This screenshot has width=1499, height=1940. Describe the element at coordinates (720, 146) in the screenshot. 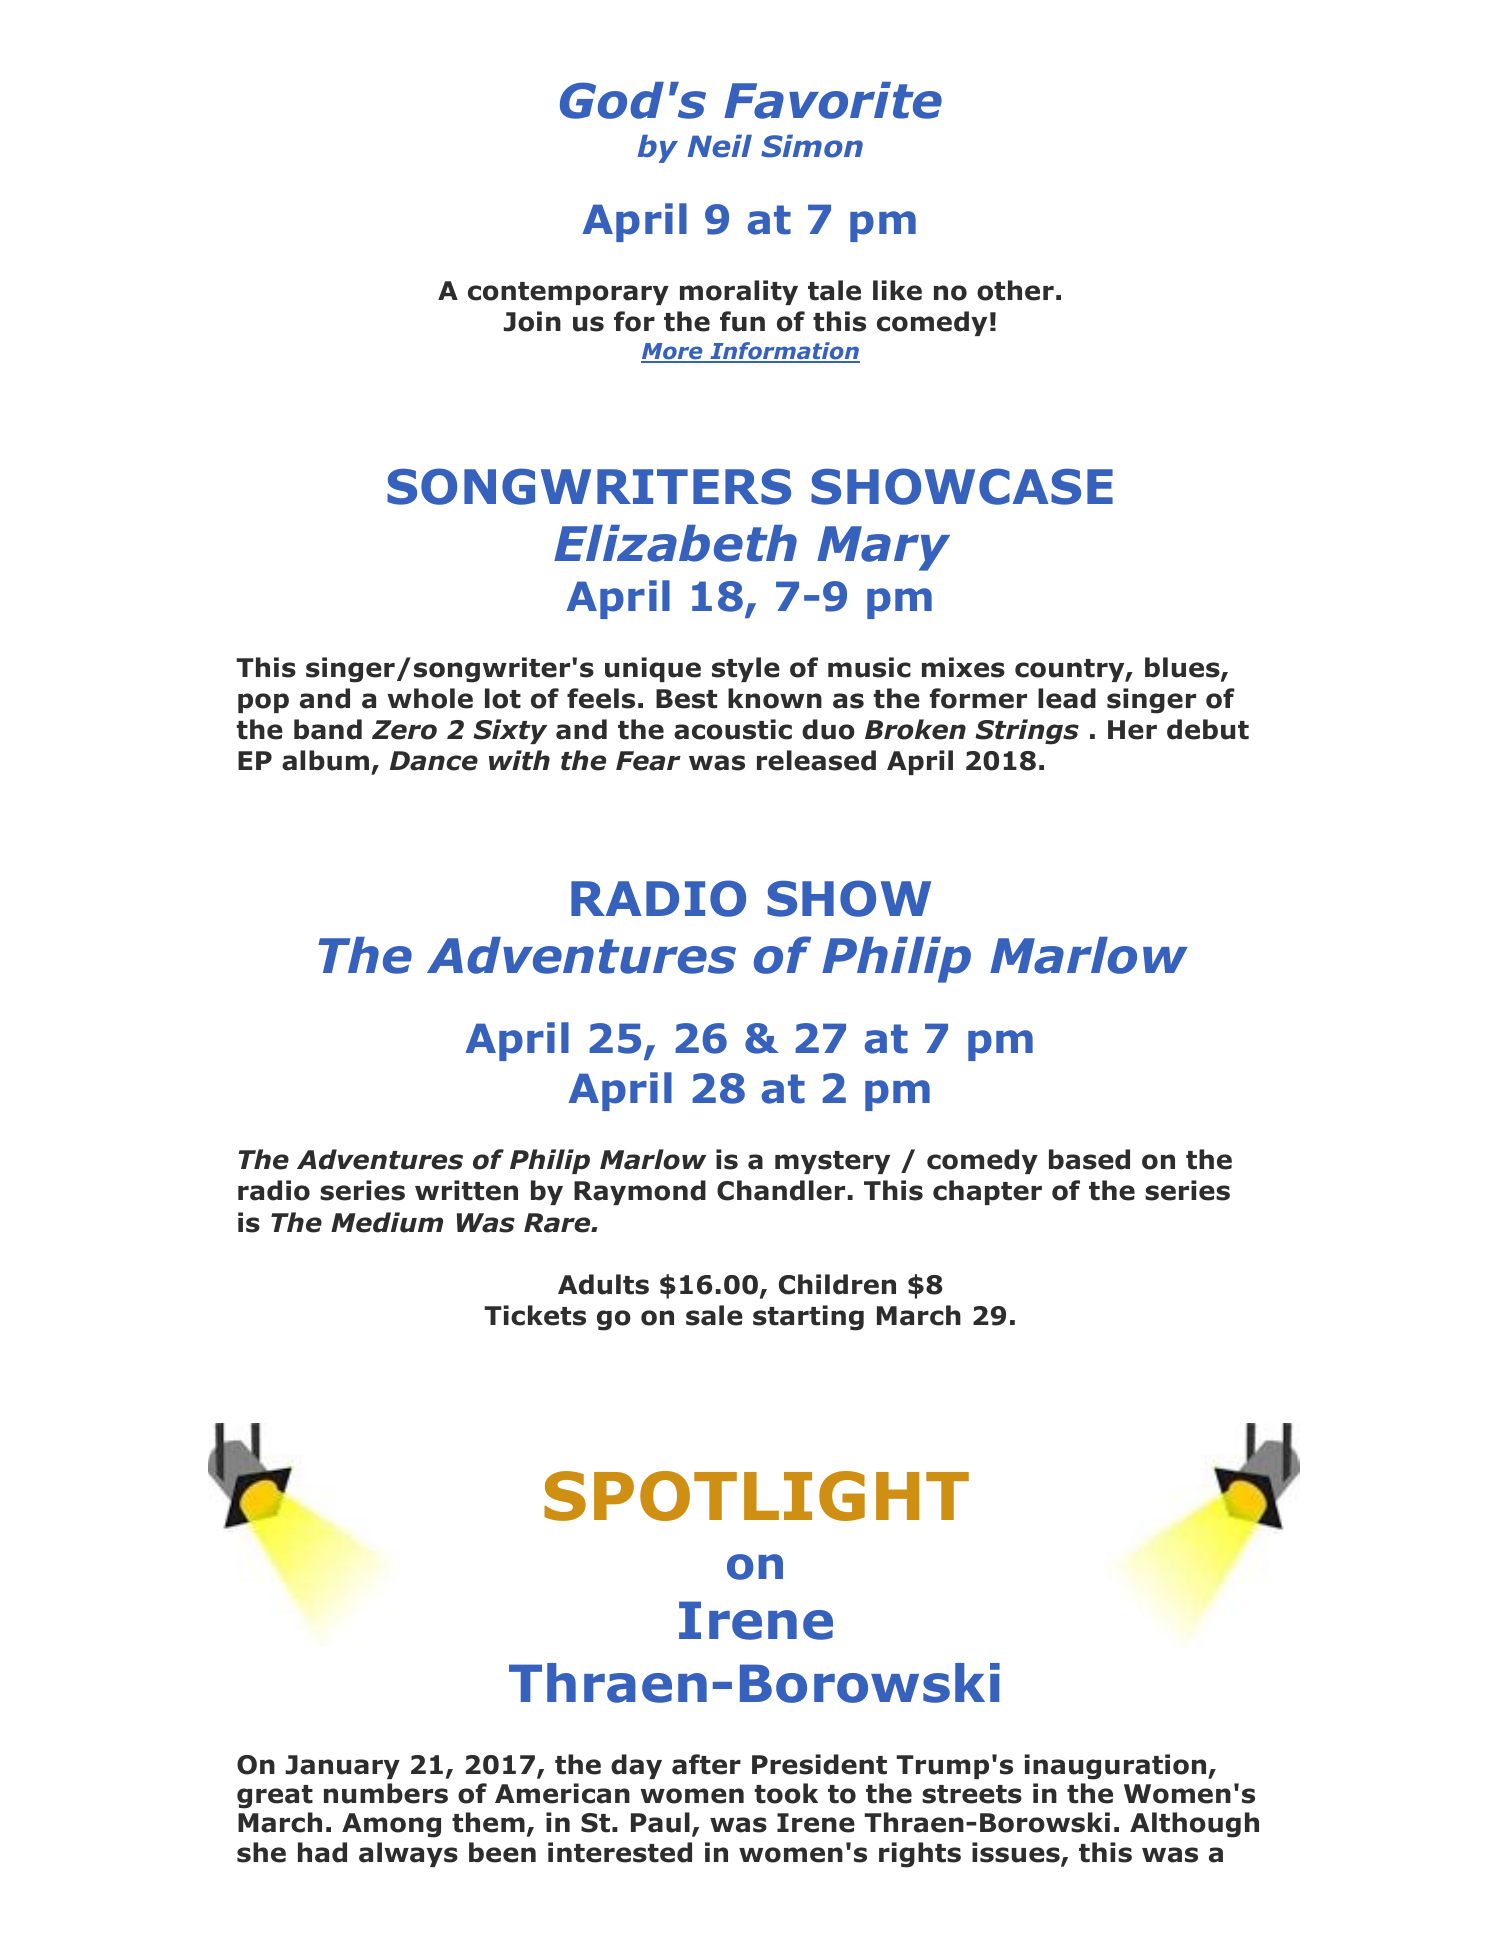

I see `Neil` at that location.
